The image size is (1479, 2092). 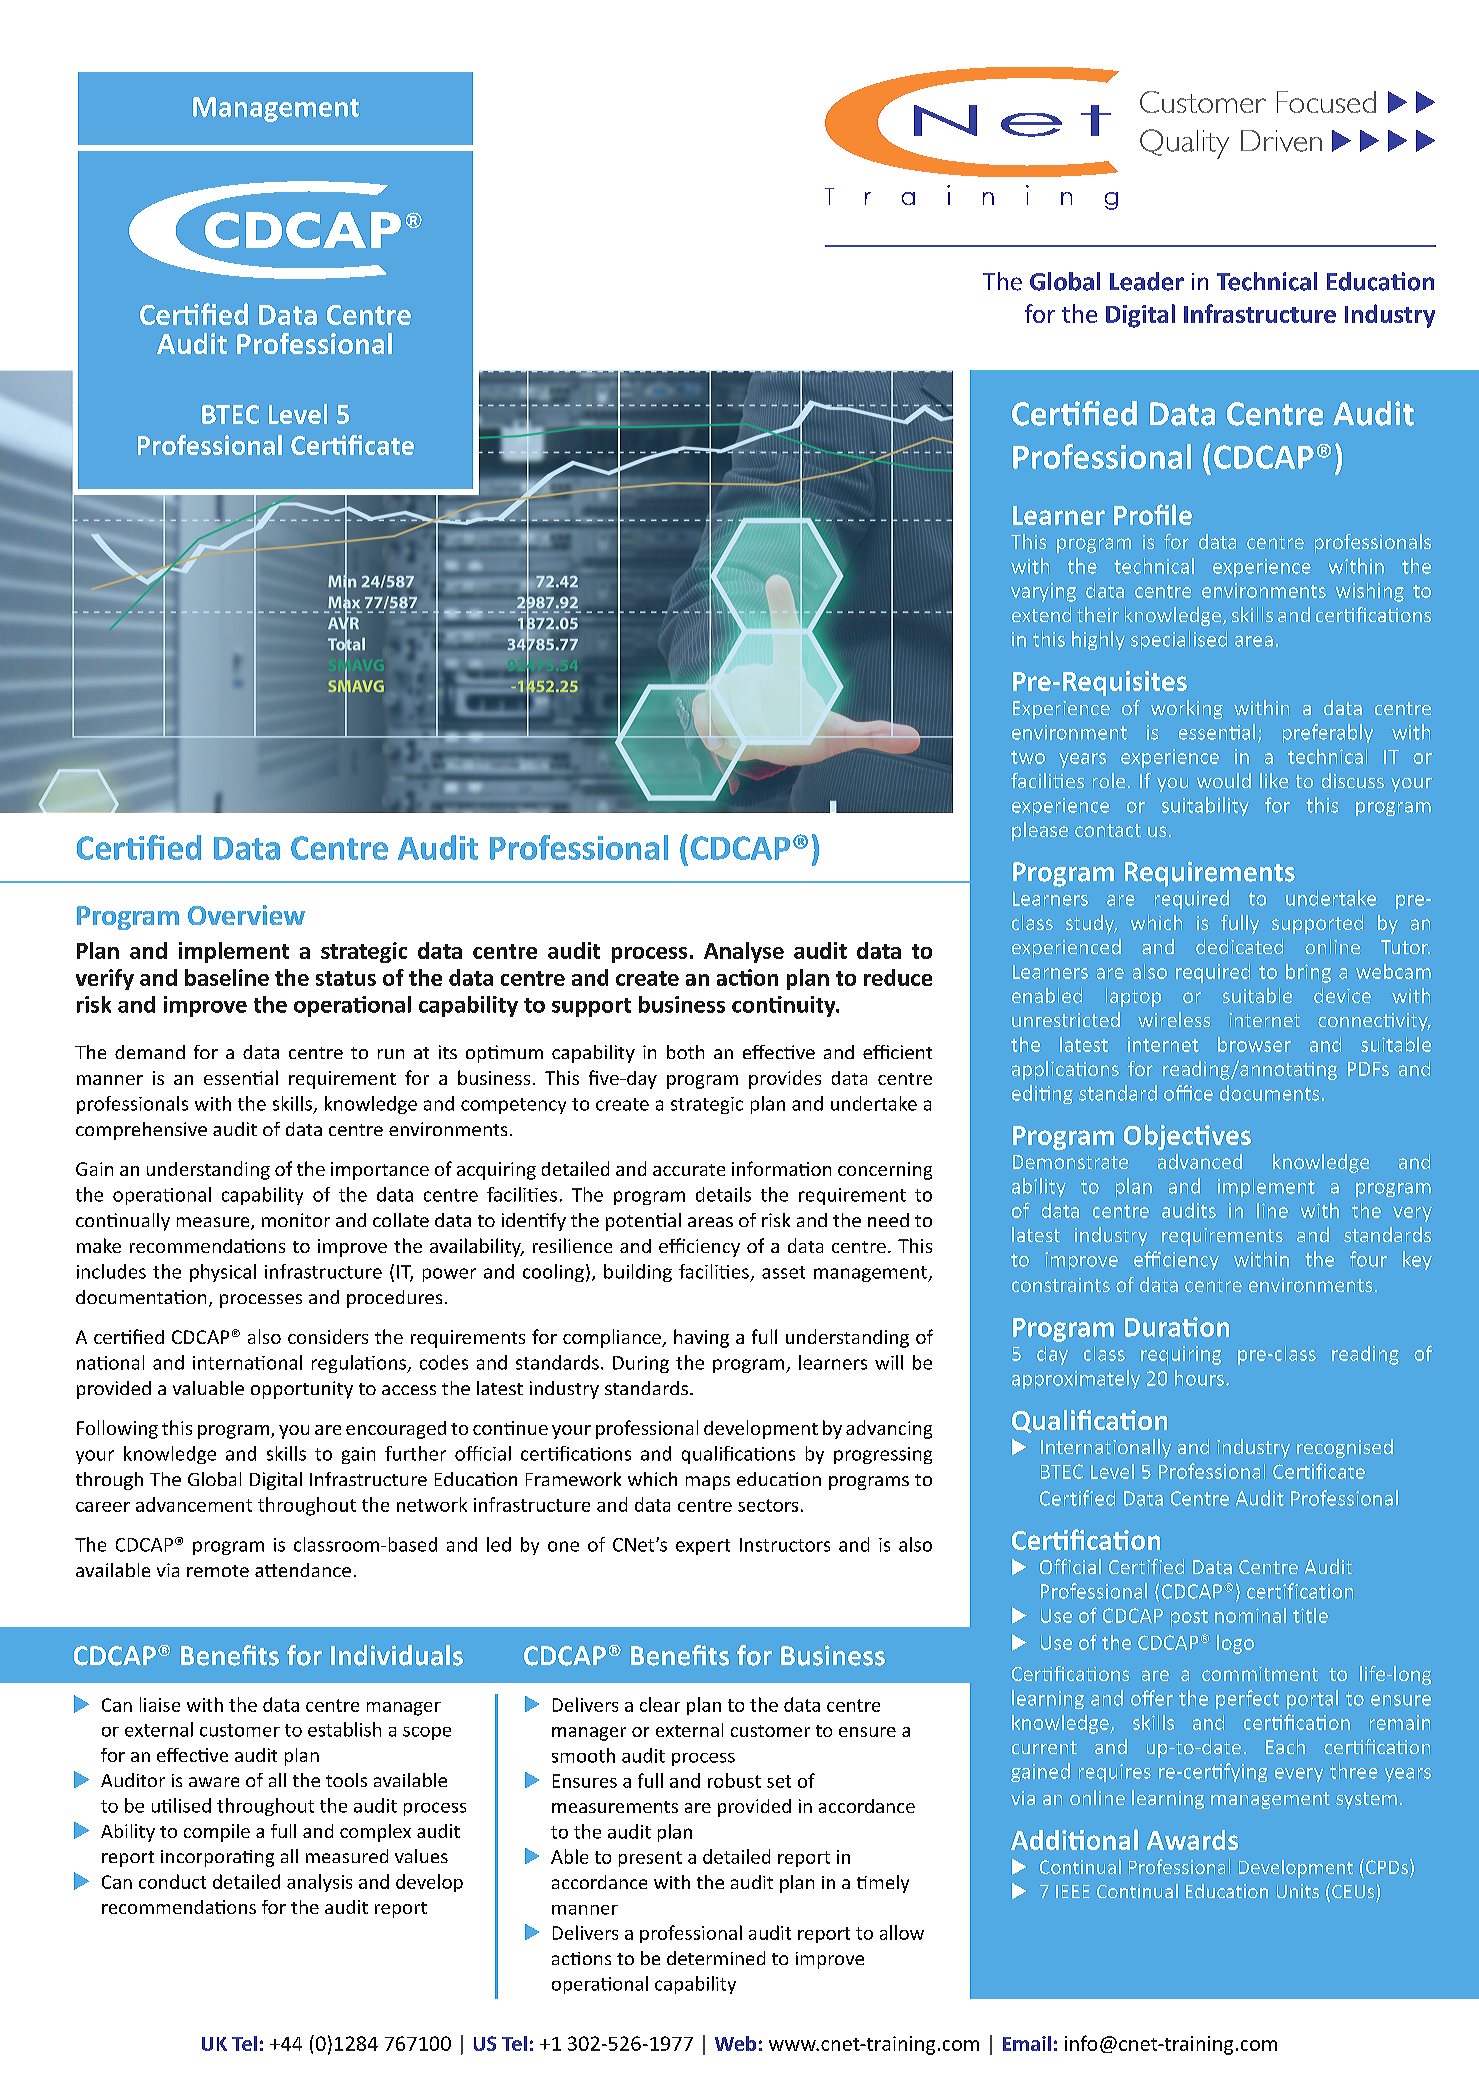 I want to click on Analyse, so click(x=744, y=952).
